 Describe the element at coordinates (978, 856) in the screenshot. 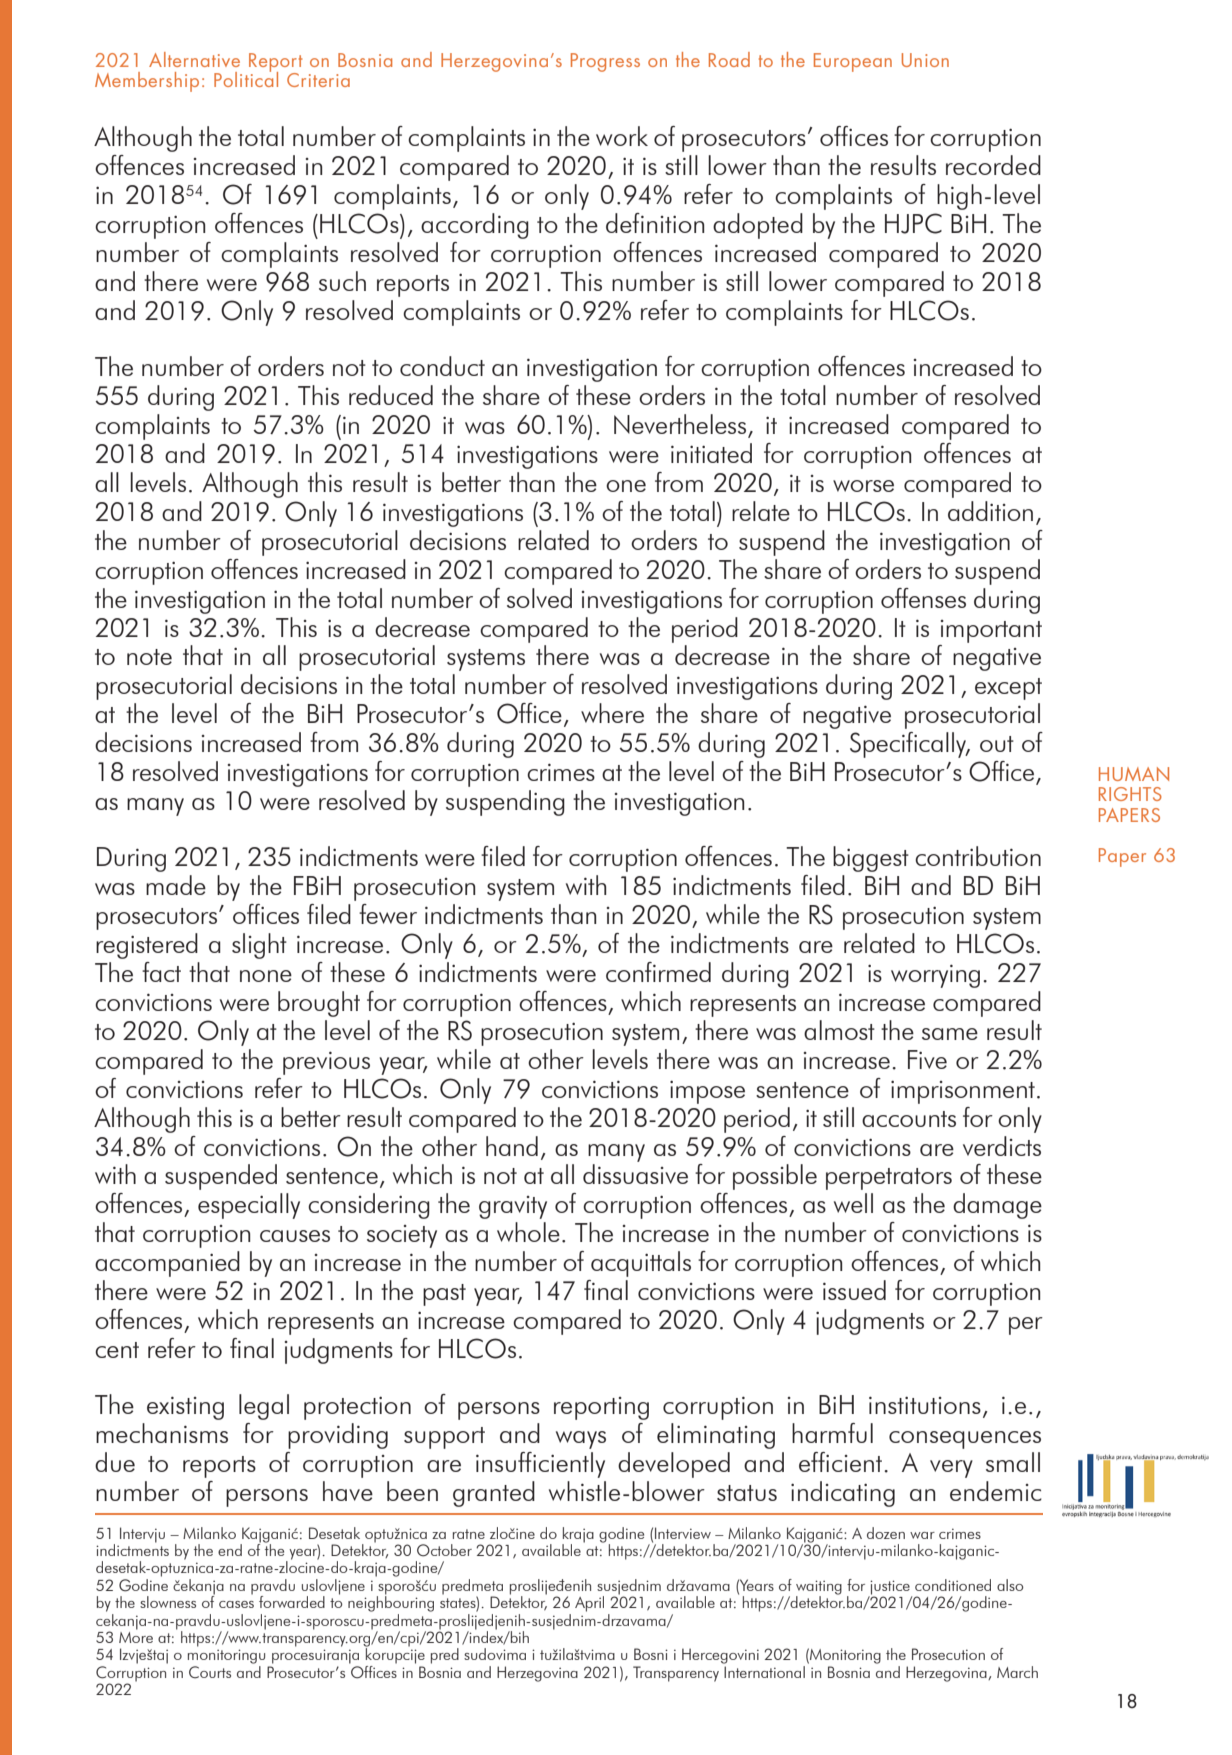

I see `contribution` at that location.
